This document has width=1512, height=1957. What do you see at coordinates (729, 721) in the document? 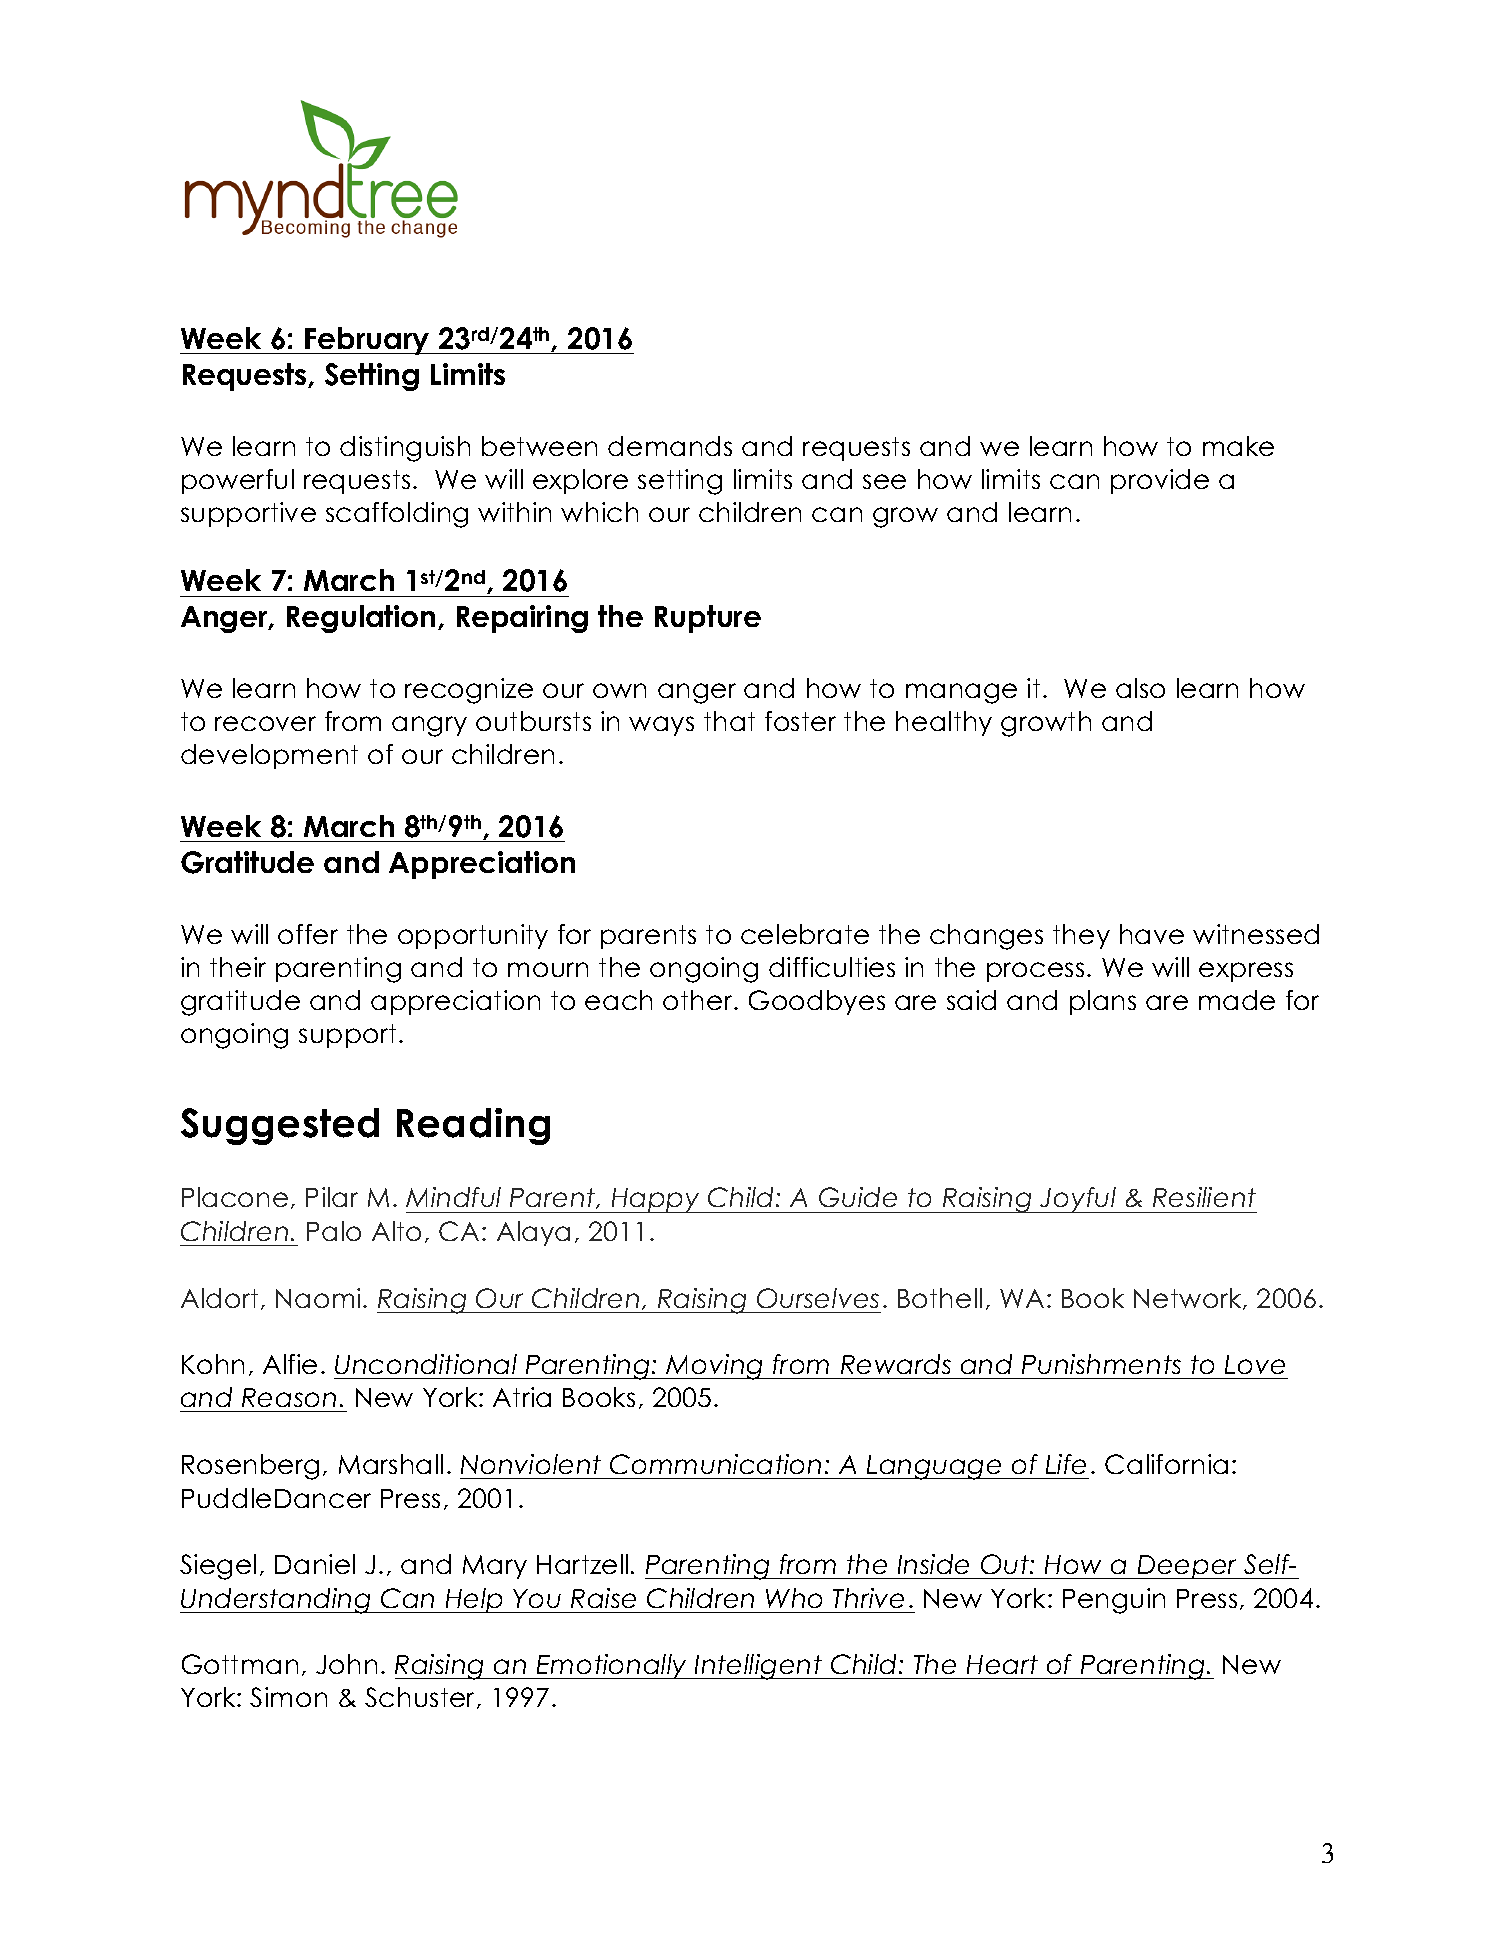
I see `that` at bounding box center [729, 721].
